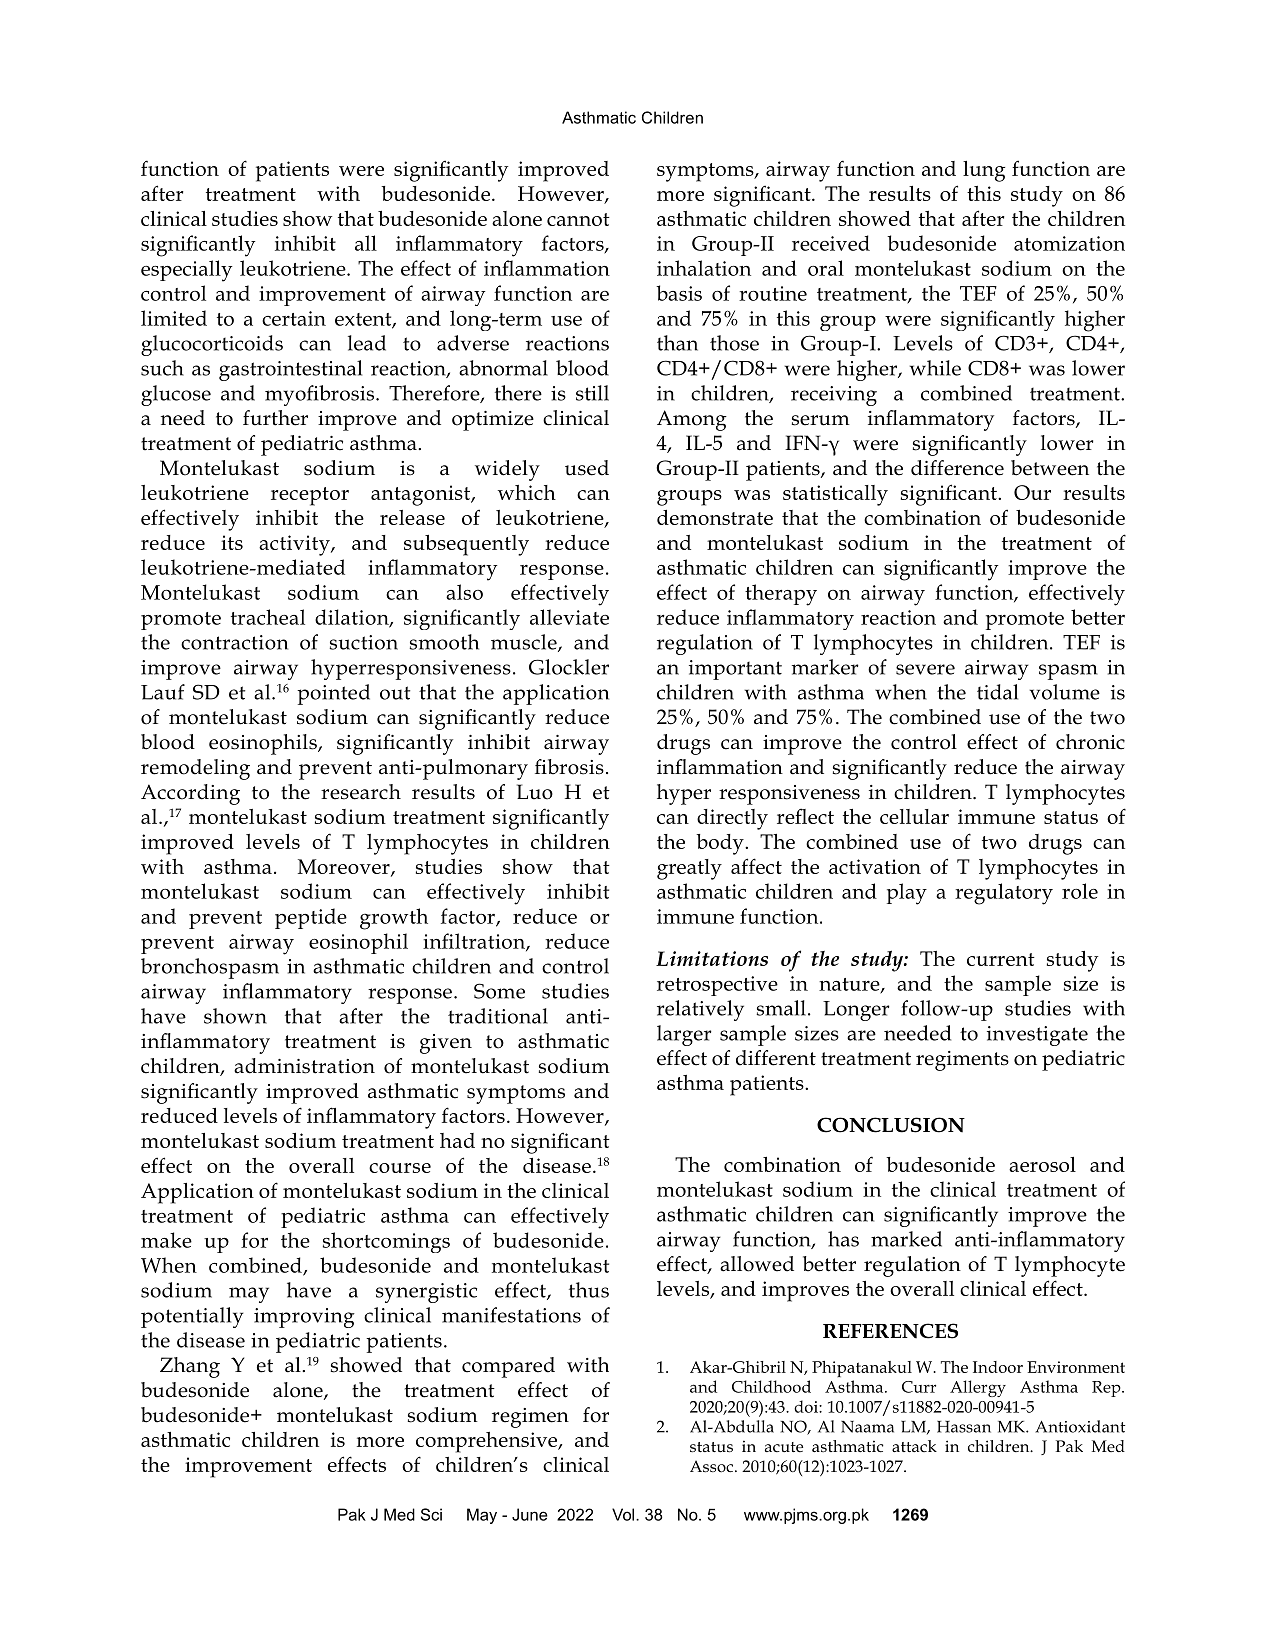  I want to click on tidal, so click(997, 692).
